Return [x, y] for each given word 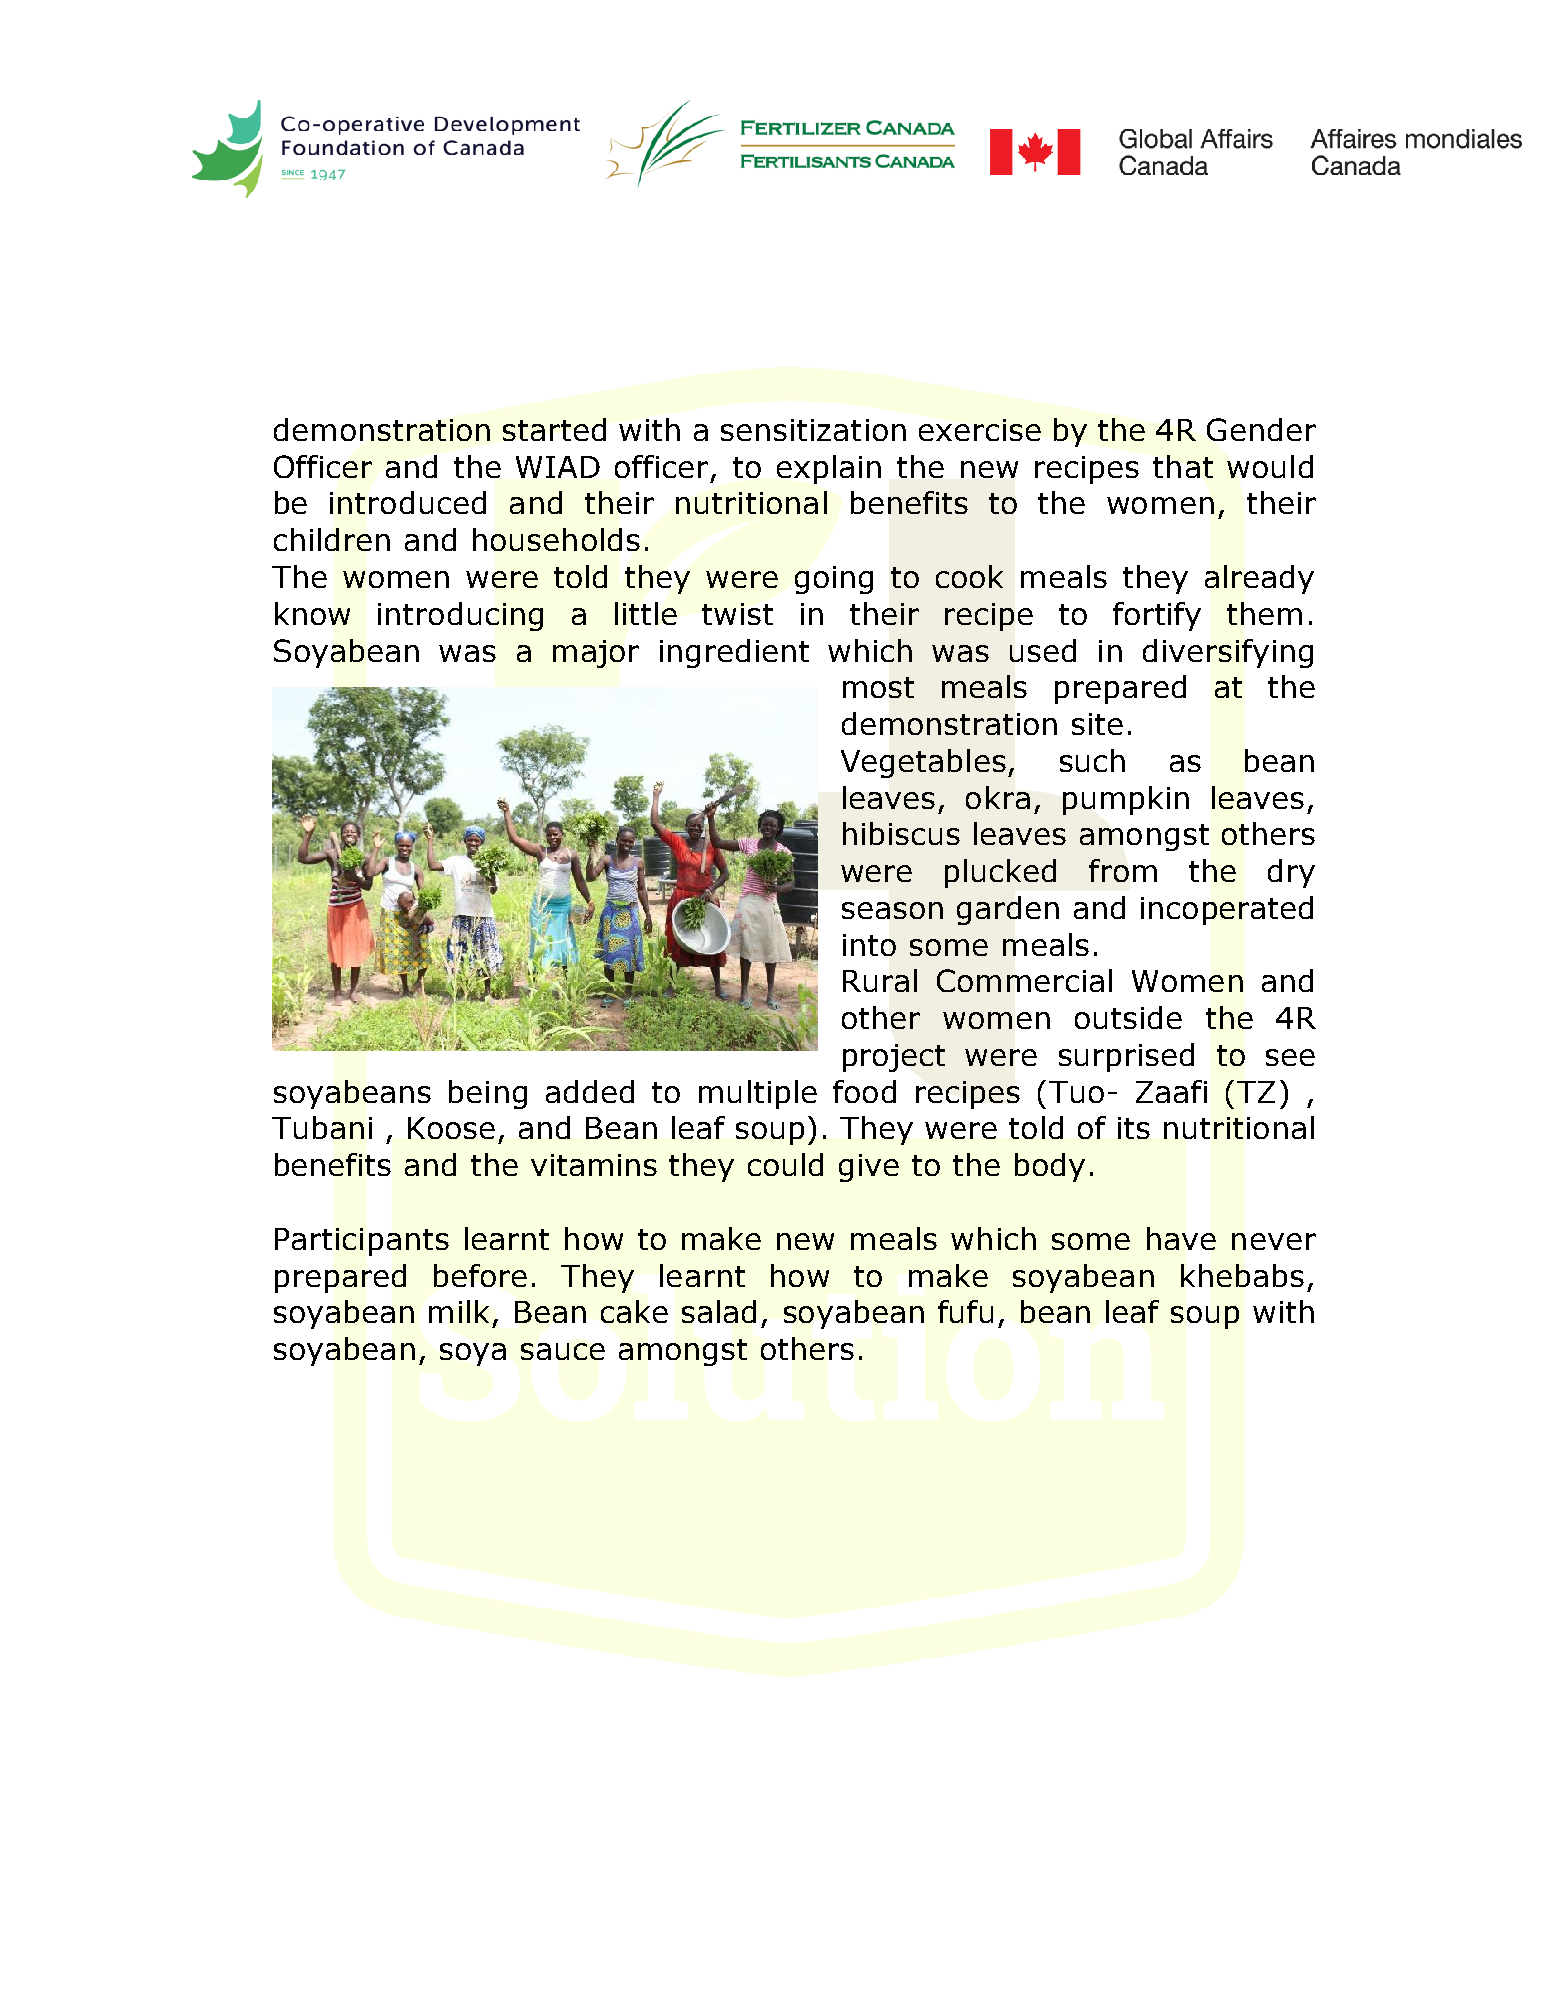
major [596, 654]
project [894, 1058]
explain [829, 469]
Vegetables [923, 763]
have [1181, 1238]
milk [459, 1311]
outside [1128, 1017]
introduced [408, 502]
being [488, 1094]
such [1092, 760]
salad [719, 1311]
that [1183, 466]
